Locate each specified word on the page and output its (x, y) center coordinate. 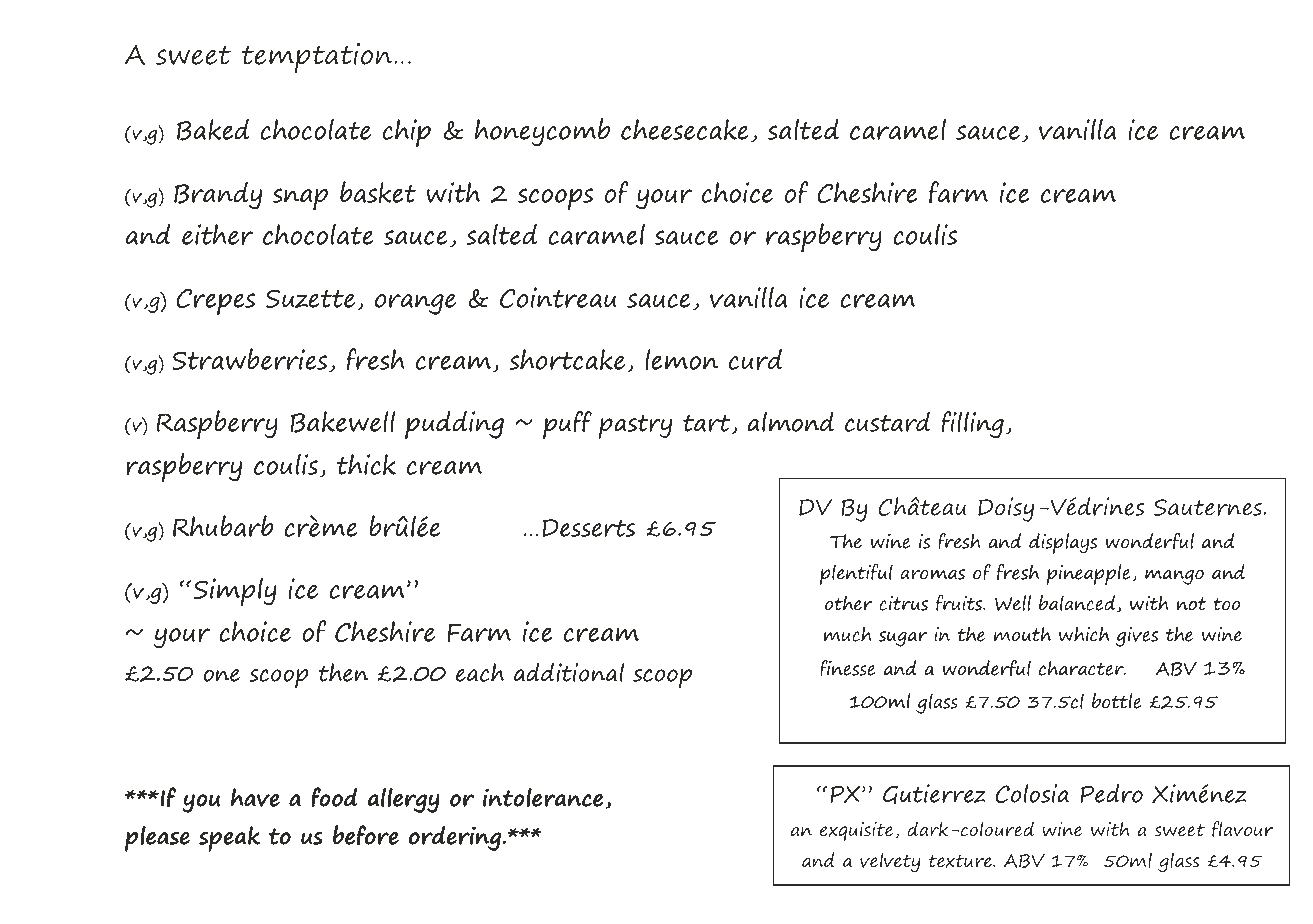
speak (229, 839)
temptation (316, 58)
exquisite (858, 832)
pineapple (1089, 574)
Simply (235, 592)
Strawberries (249, 359)
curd (755, 359)
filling (973, 425)
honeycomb (542, 132)
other (848, 603)
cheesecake (685, 129)
